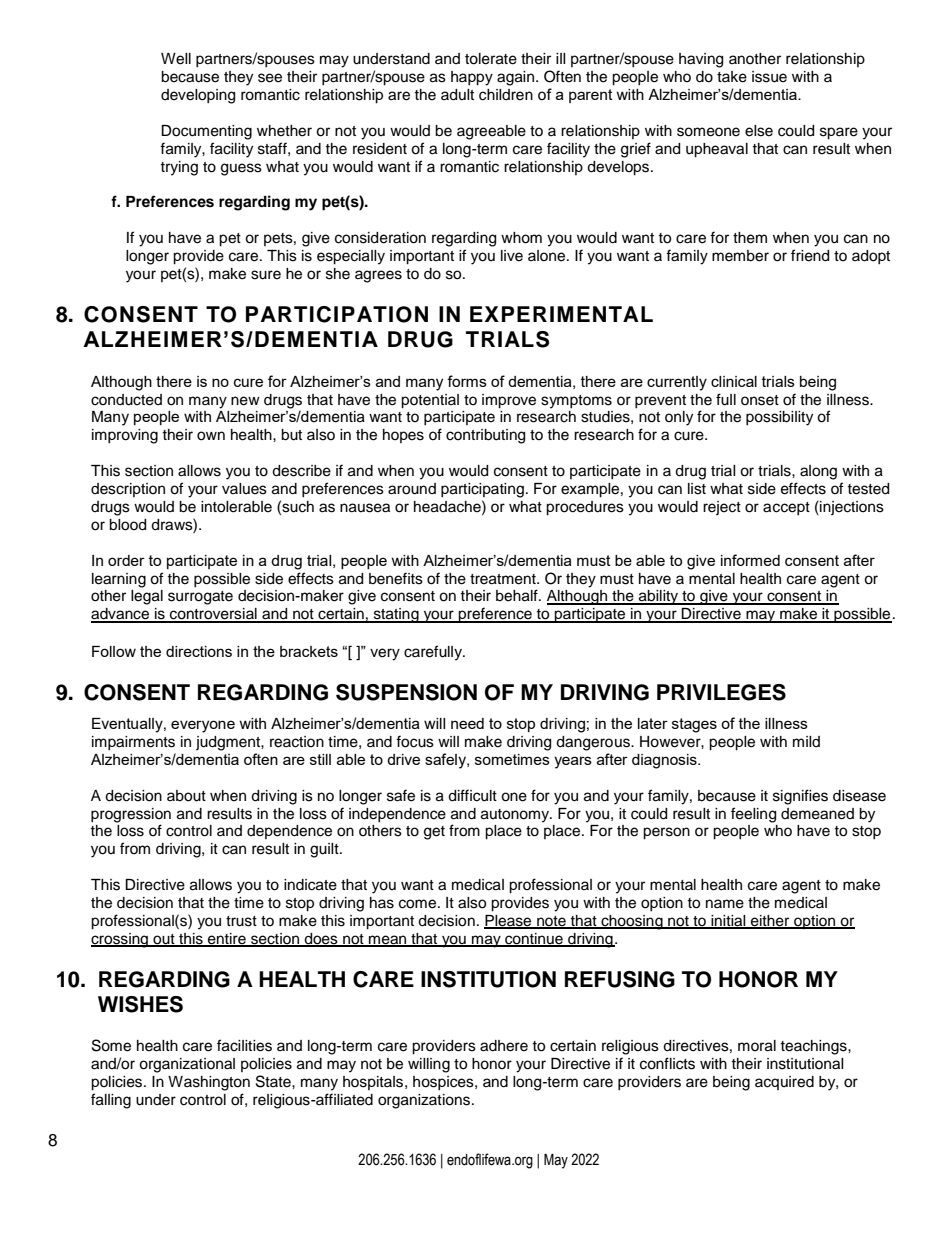  Describe the element at coordinates (187, 1065) in the screenshot. I see `organizational` at that location.
